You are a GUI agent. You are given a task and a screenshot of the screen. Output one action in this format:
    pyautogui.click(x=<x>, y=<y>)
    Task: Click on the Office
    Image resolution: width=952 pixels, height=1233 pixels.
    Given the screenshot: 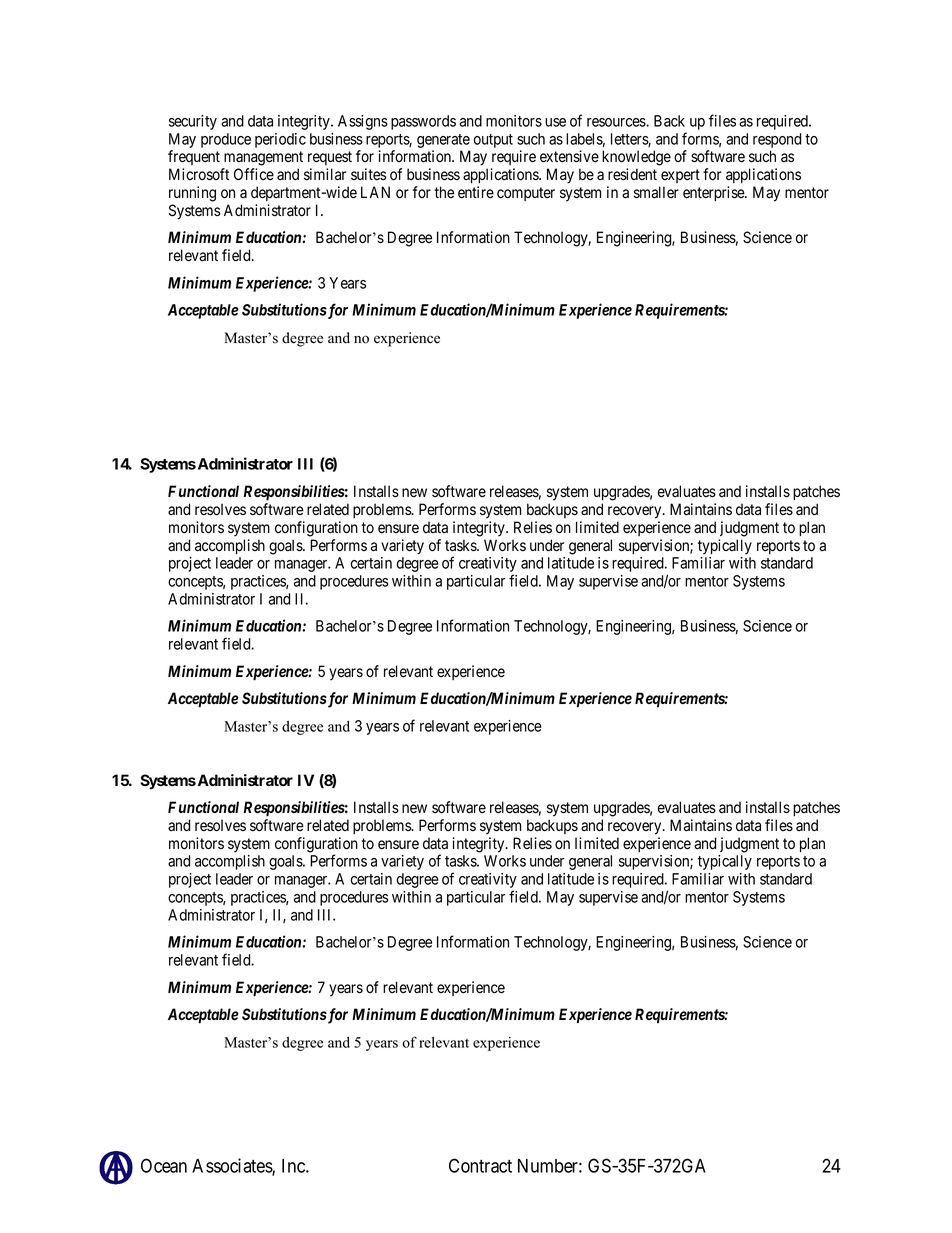 What is the action you would take?
    pyautogui.click(x=254, y=174)
